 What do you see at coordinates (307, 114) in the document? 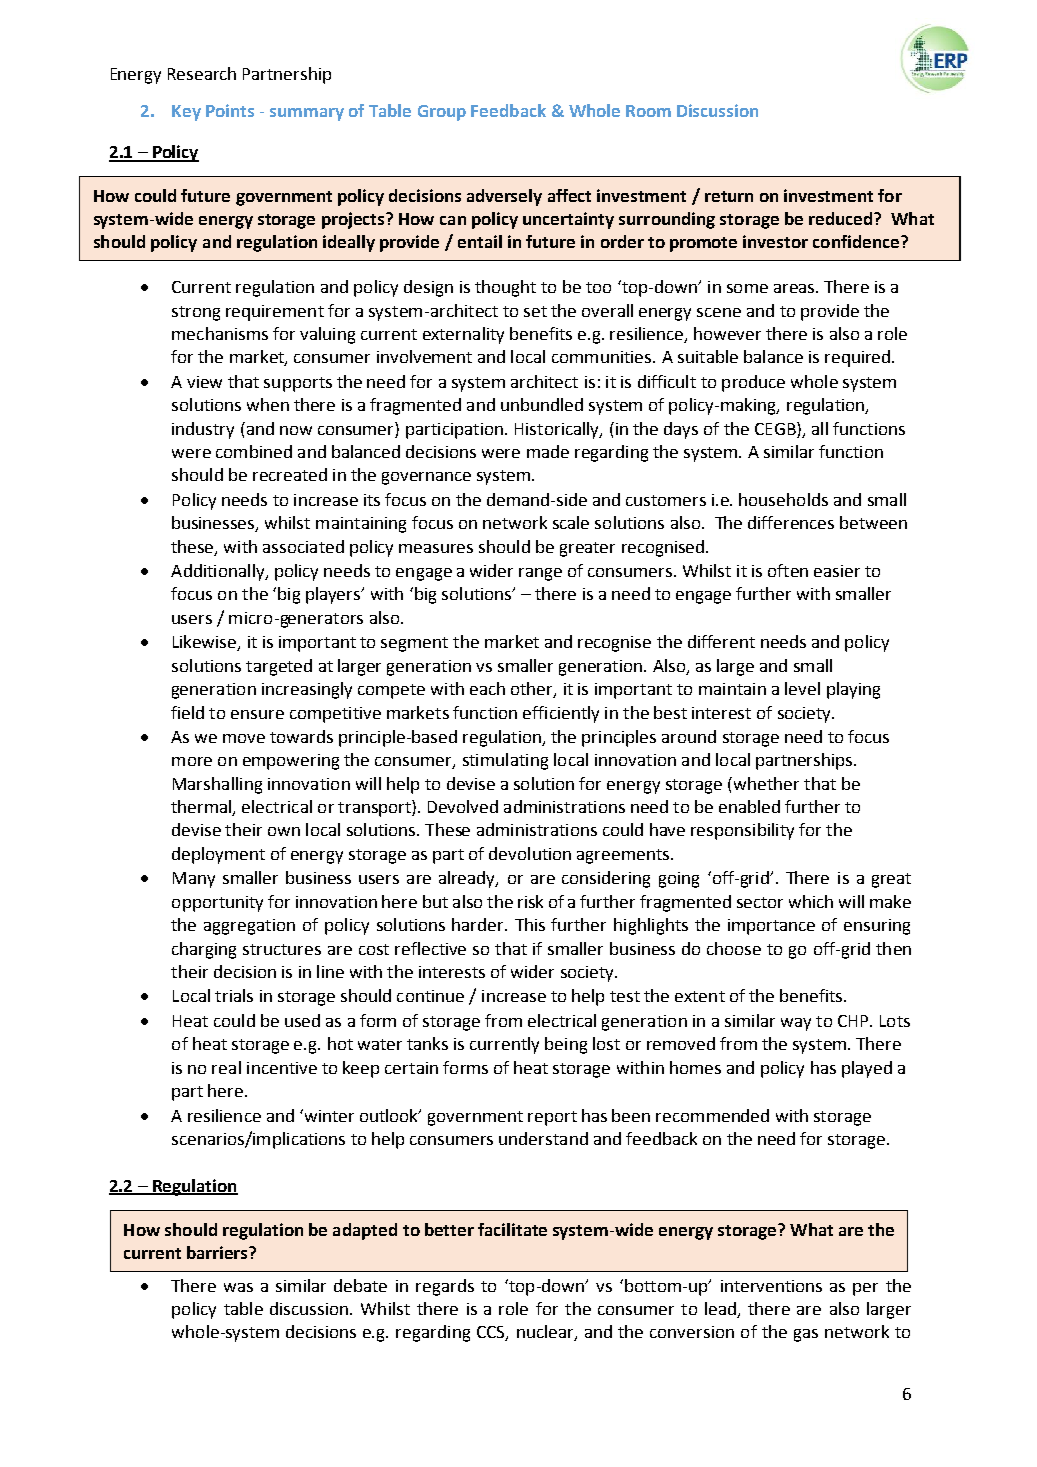
I see `summary` at bounding box center [307, 114].
